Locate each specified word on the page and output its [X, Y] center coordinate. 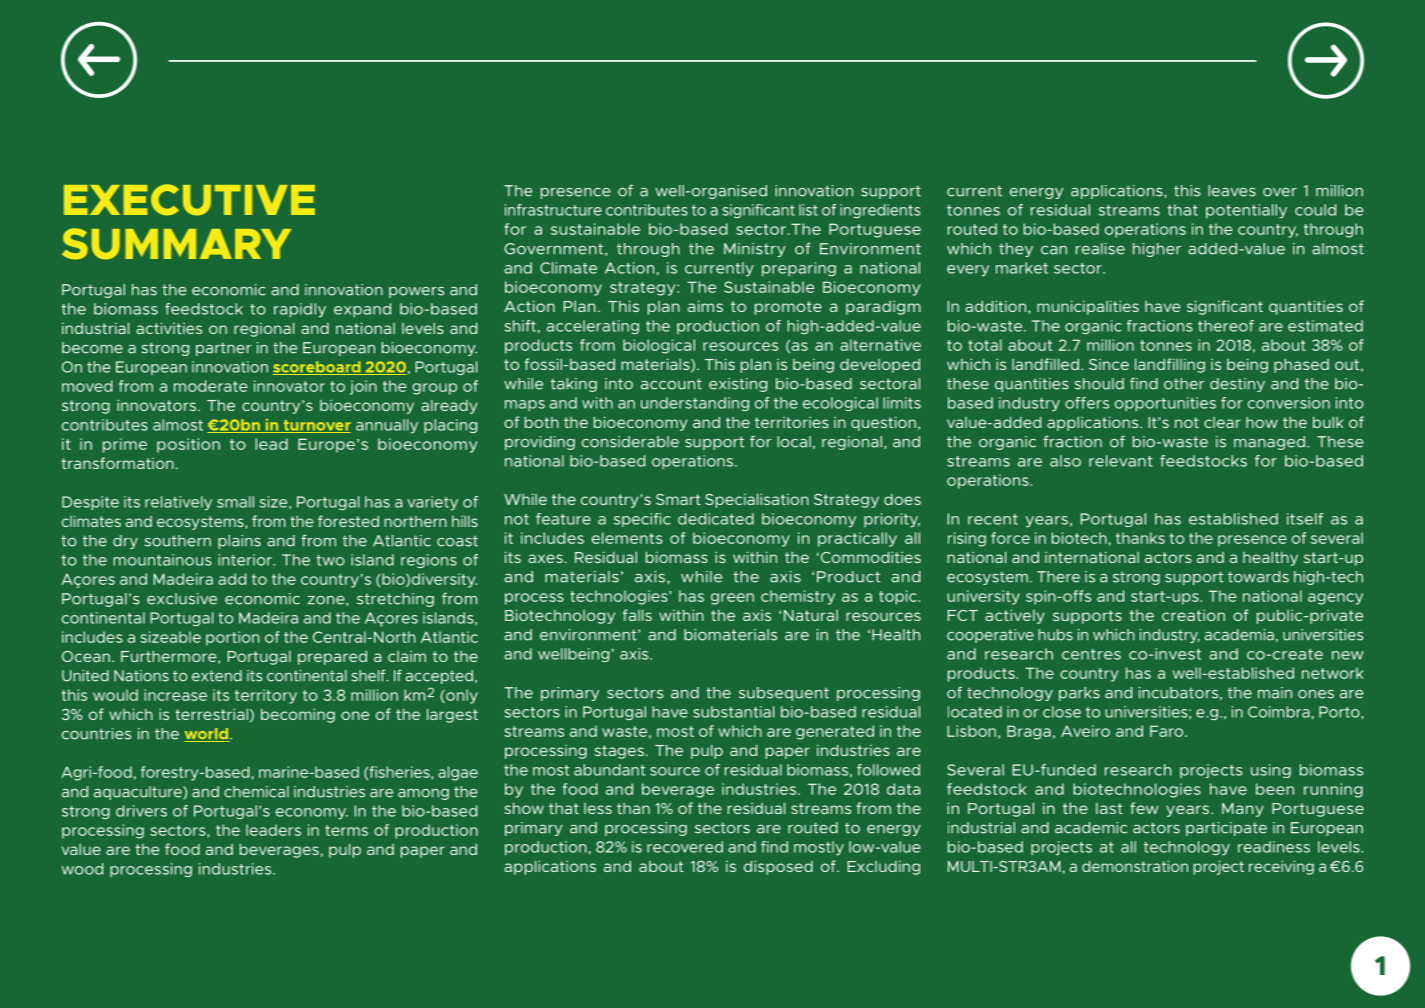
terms [346, 830]
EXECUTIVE [189, 200]
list [808, 210]
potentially [1246, 211]
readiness [1274, 847]
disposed [778, 867]
